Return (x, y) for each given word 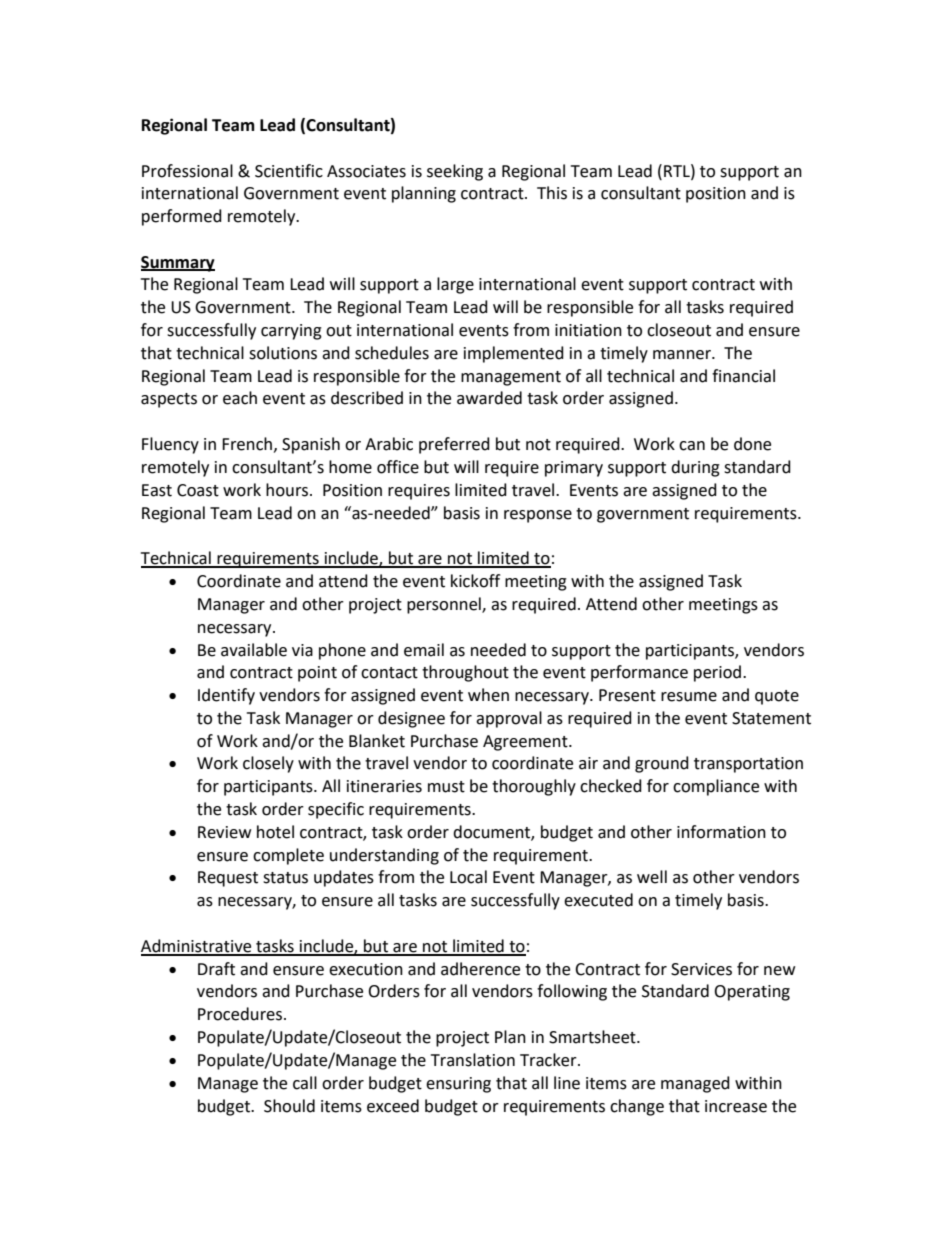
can (692, 446)
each (240, 398)
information (721, 832)
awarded (489, 398)
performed (182, 217)
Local (468, 877)
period (719, 673)
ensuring (458, 1085)
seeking (455, 172)
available (254, 650)
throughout (465, 673)
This (552, 193)
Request (228, 879)
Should (289, 1106)
